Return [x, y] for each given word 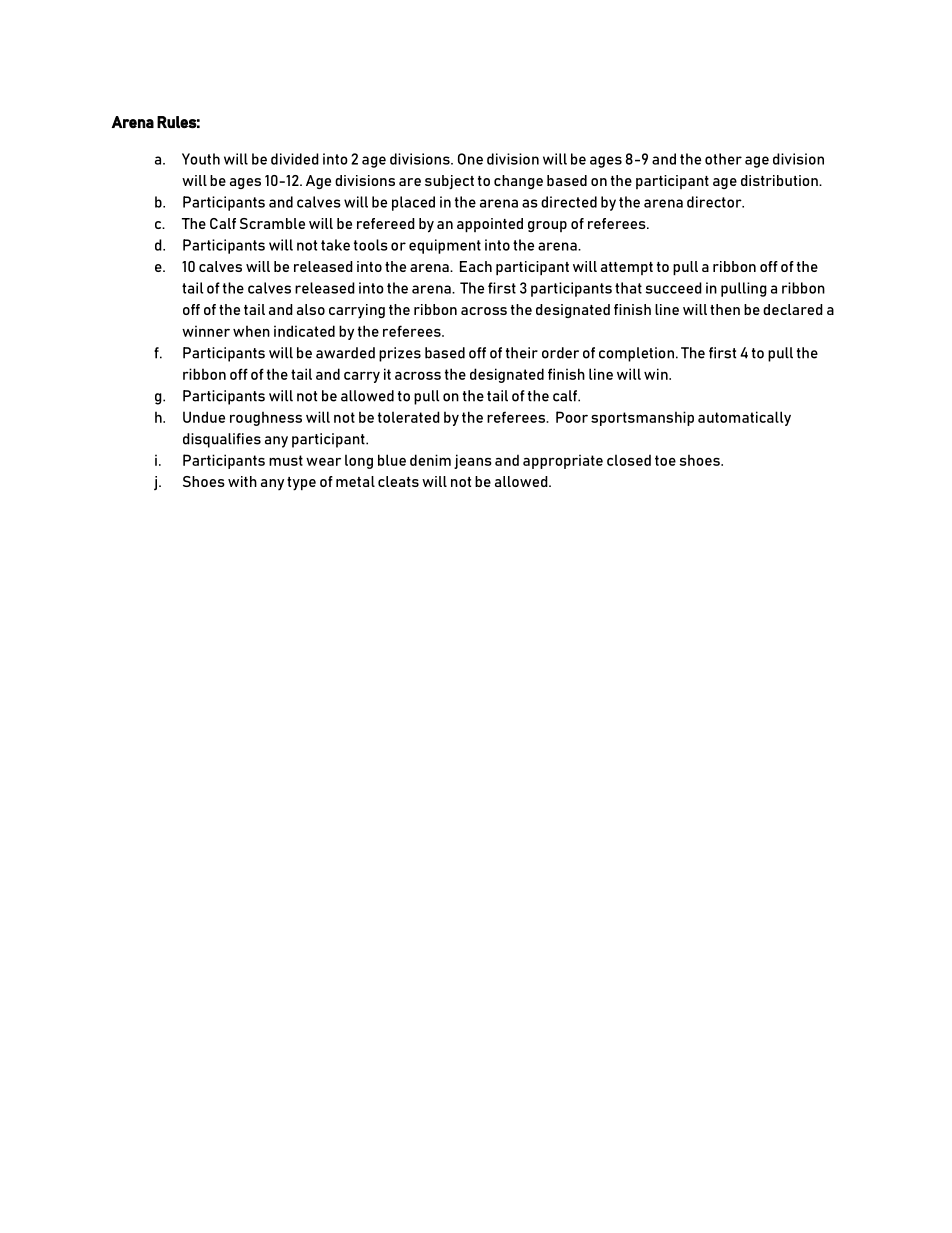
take [335, 245]
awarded [345, 353]
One [470, 159]
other [723, 159]
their [522, 353]
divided [295, 159]
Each [476, 266]
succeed [674, 288]
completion [636, 354]
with [242, 481]
